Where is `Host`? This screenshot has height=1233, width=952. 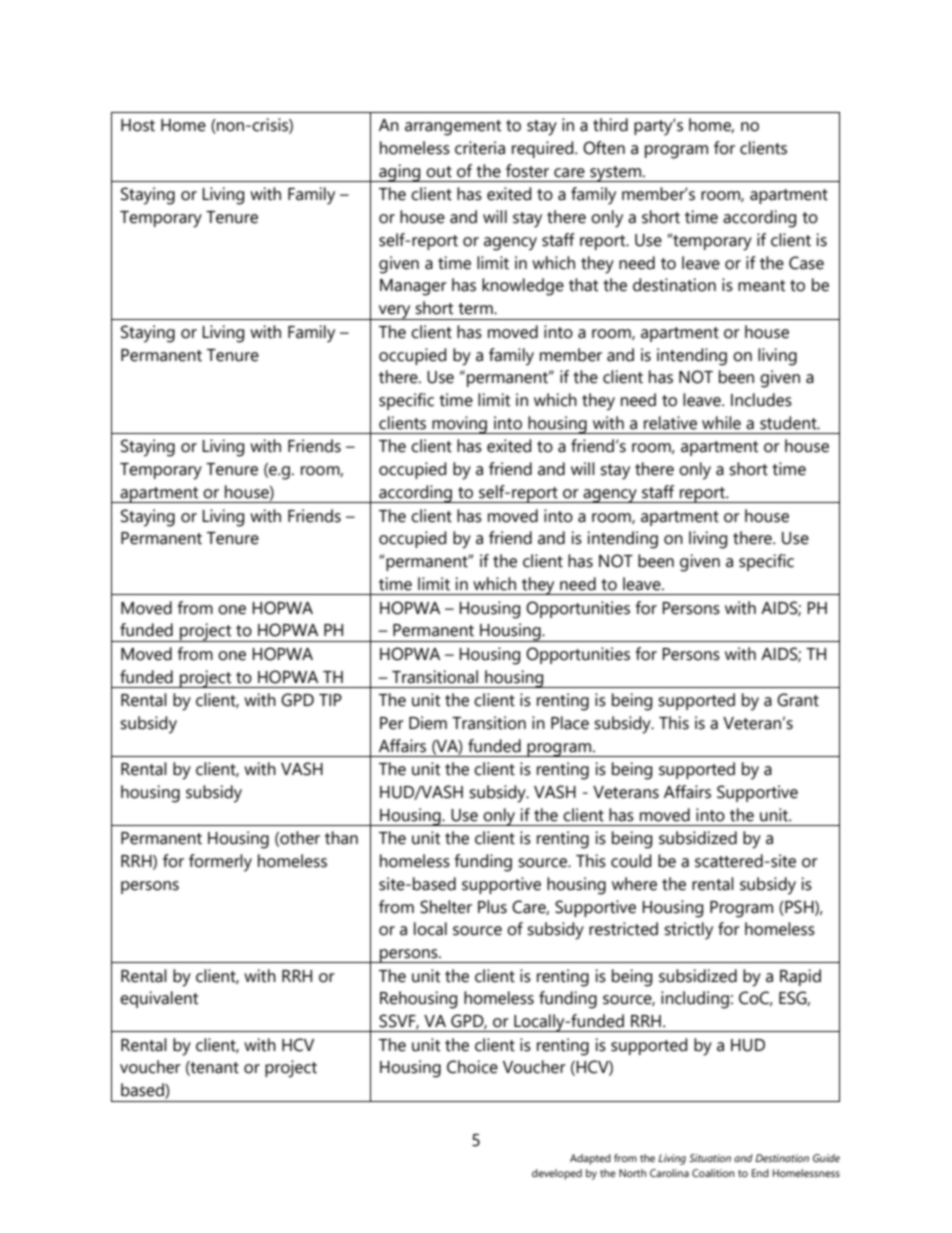 Host is located at coordinates (138, 125).
